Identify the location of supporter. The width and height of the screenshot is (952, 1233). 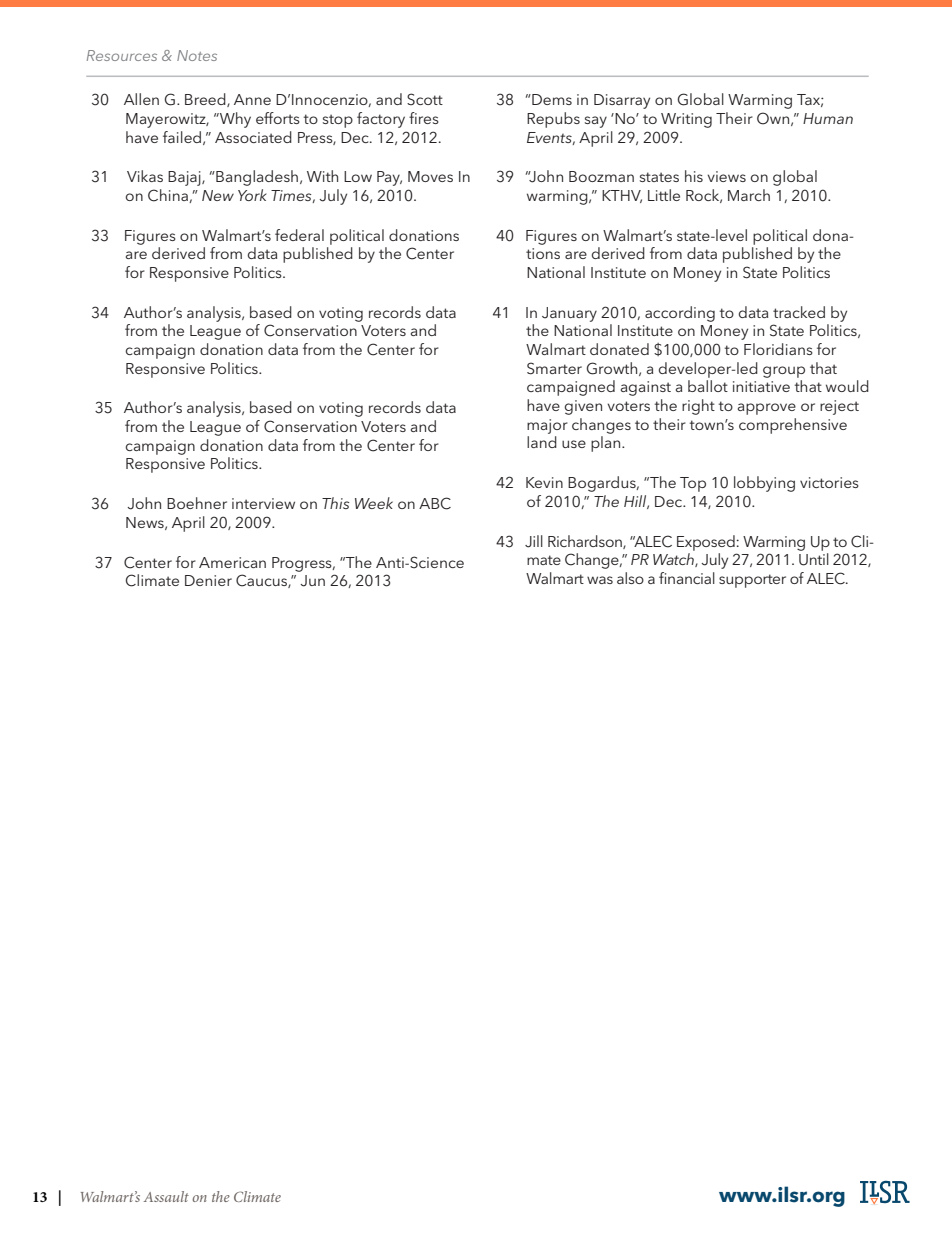
(752, 581).
